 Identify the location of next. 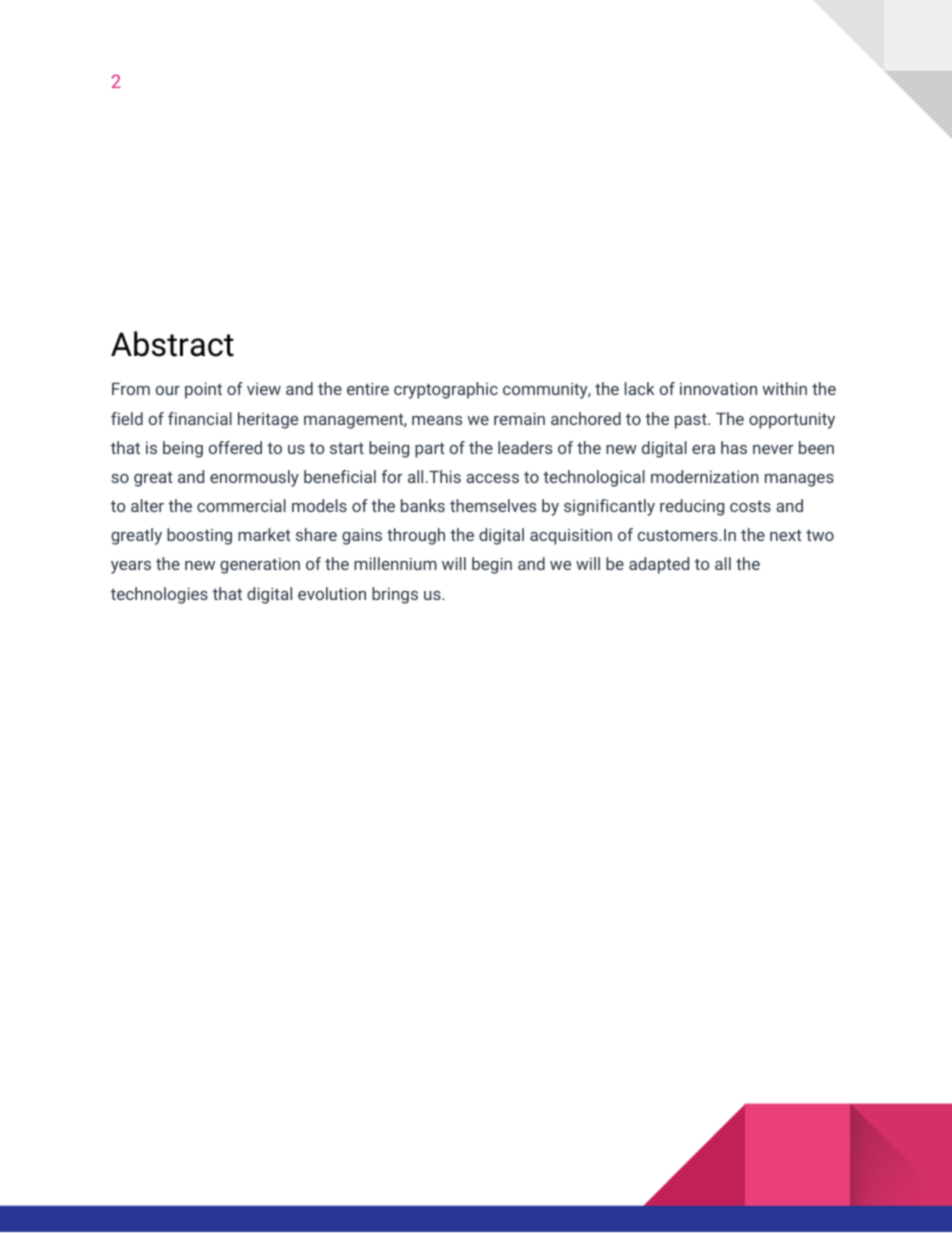
(786, 535).
